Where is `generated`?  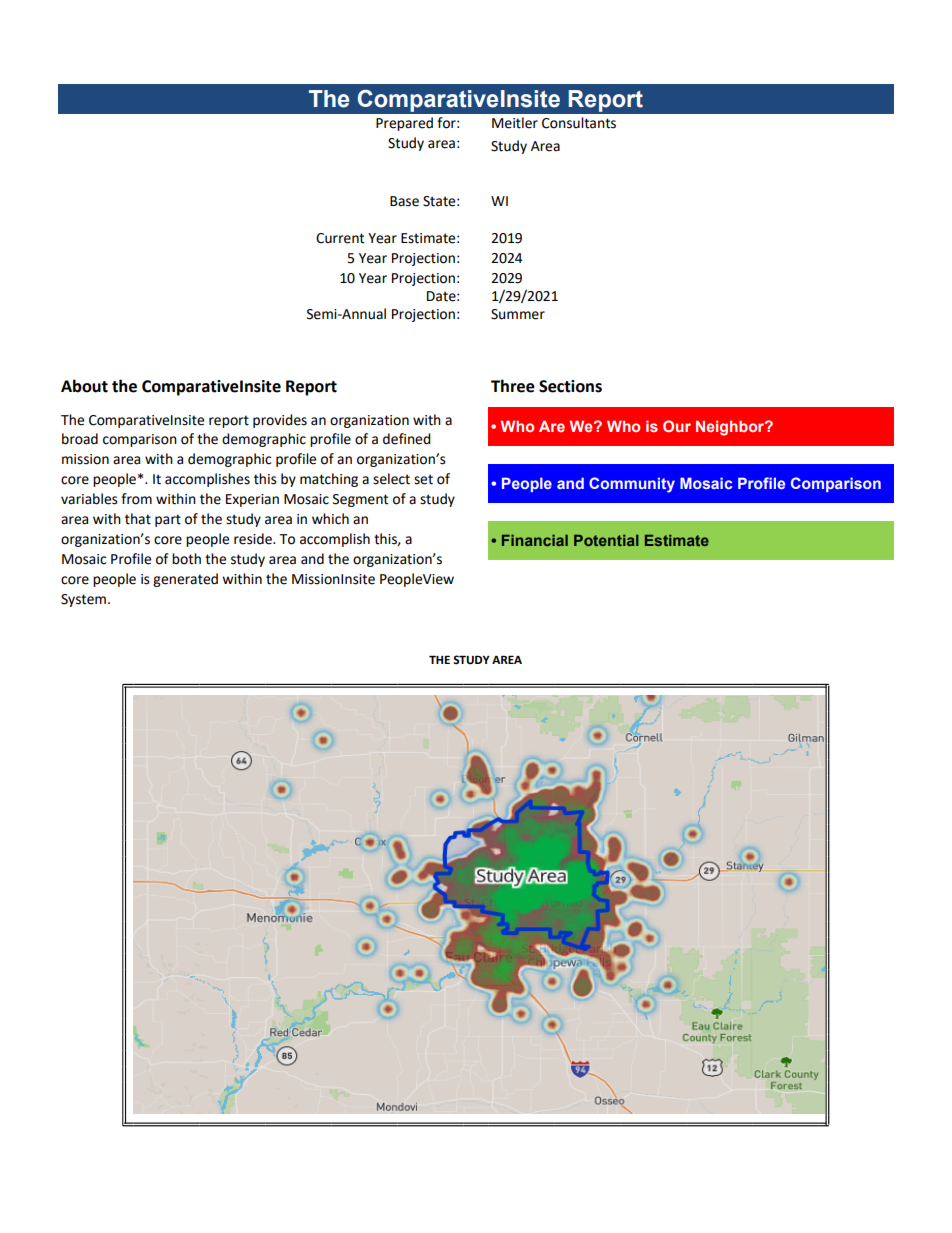
generated is located at coordinates (185, 580).
